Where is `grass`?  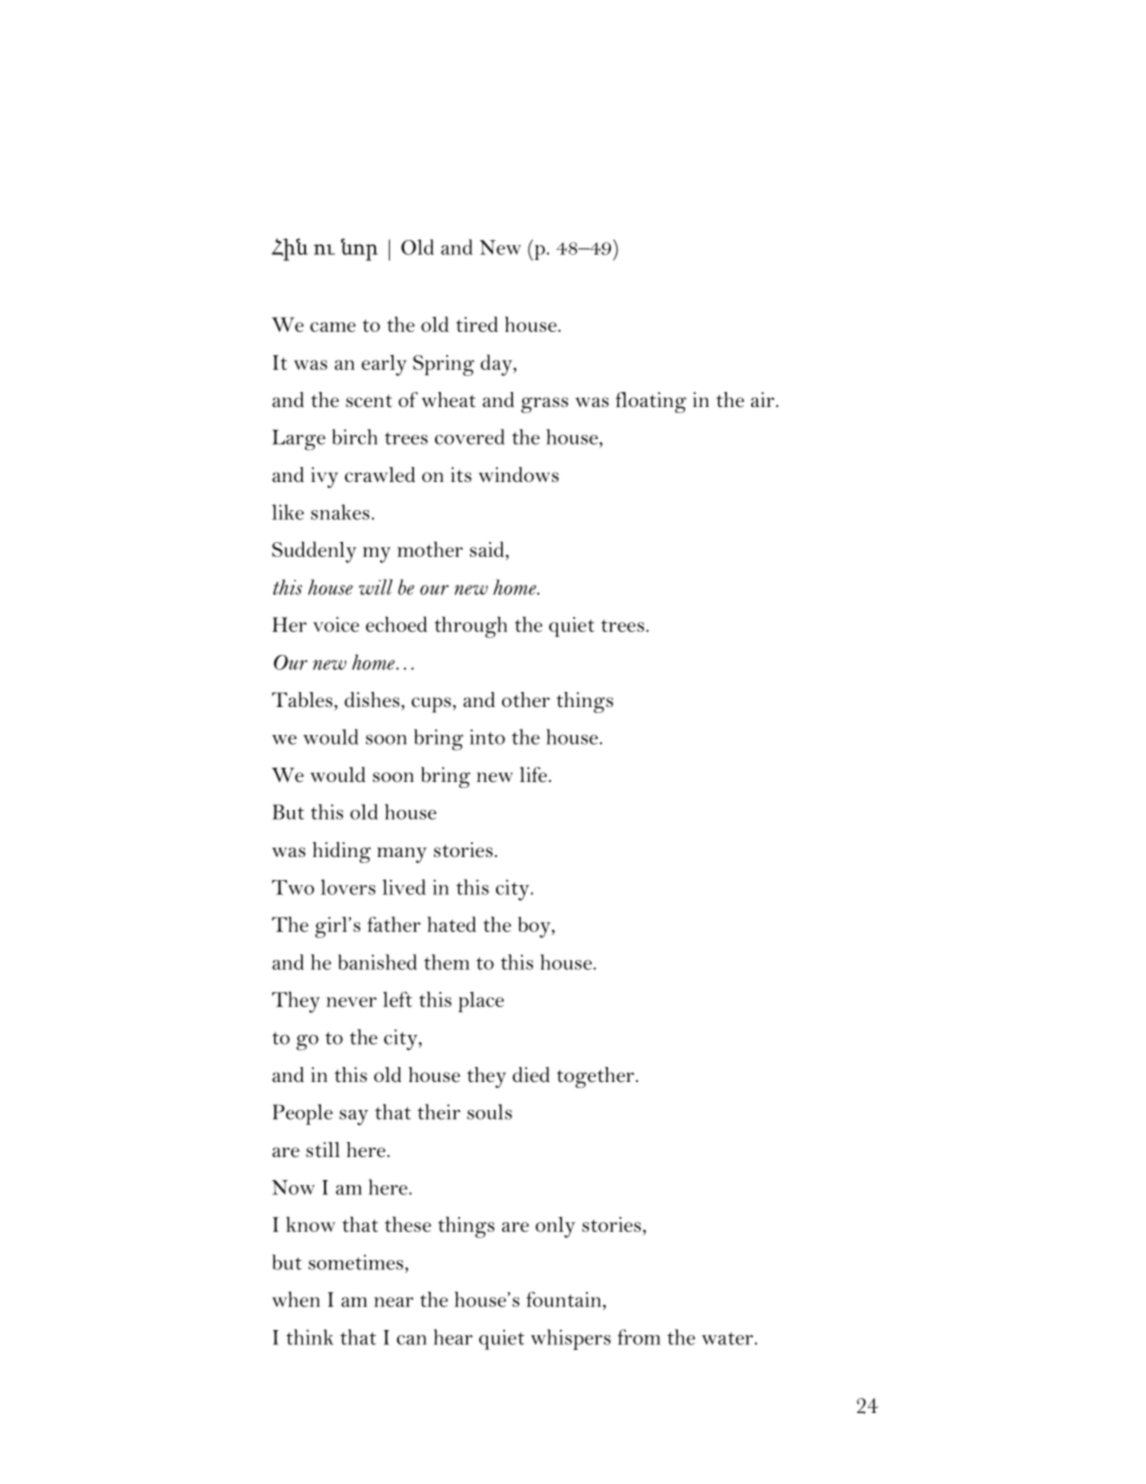 grass is located at coordinates (544, 405).
